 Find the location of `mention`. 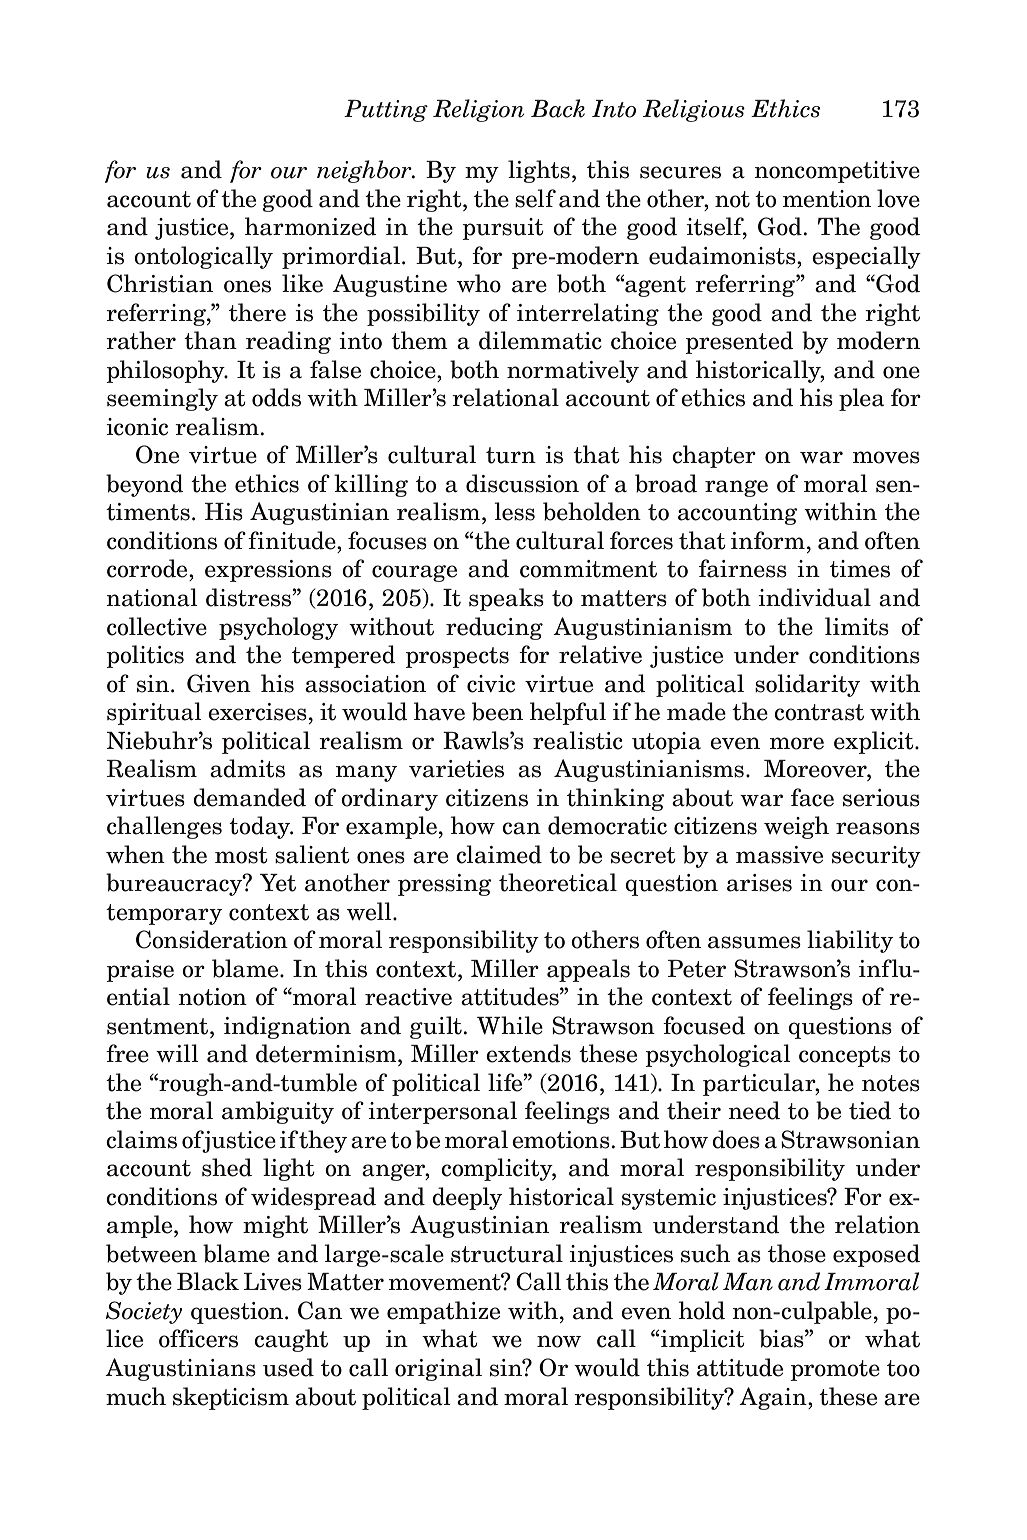

mention is located at coordinates (827, 199).
